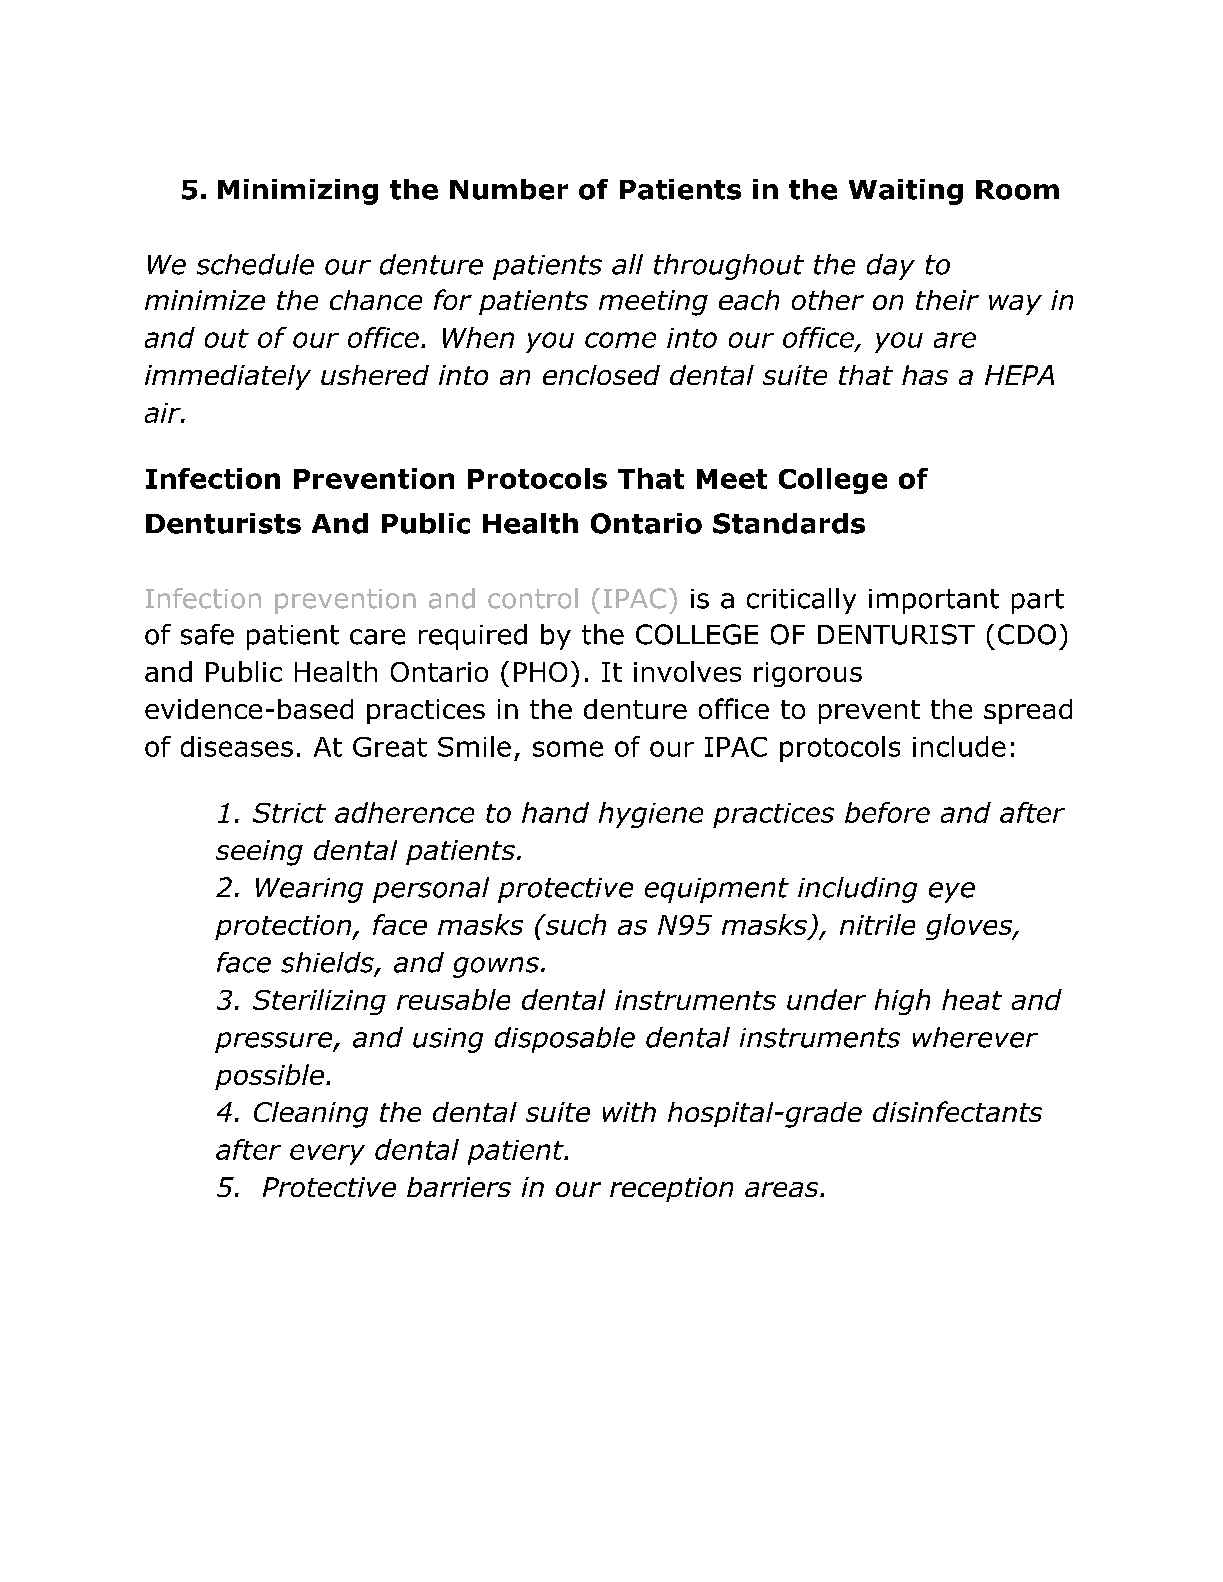 This screenshot has width=1223, height=1582. Describe the element at coordinates (1028, 711) in the screenshot. I see `spread` at that location.
